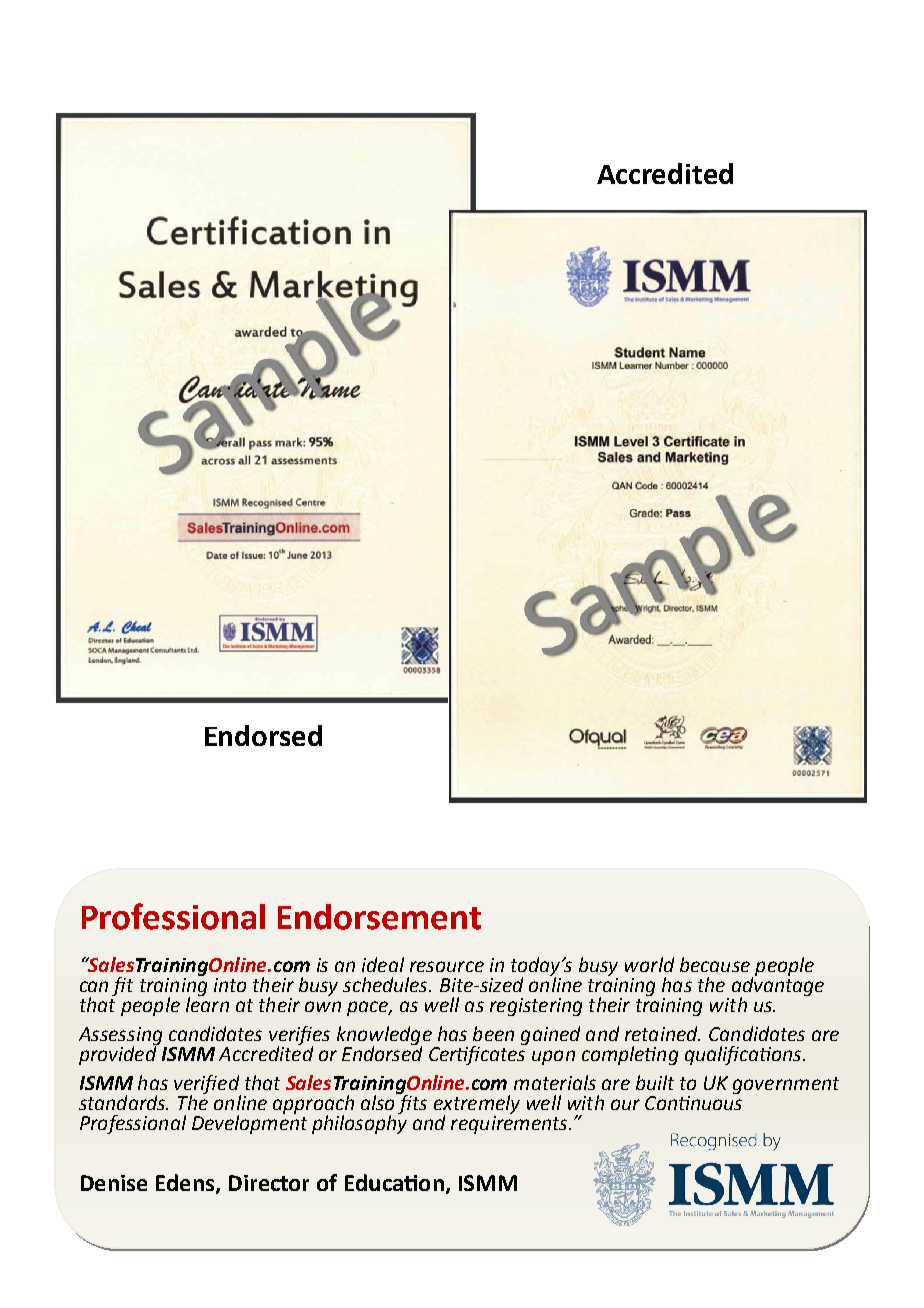  What do you see at coordinates (744, 1055) in the screenshot?
I see `qualifications` at bounding box center [744, 1055].
